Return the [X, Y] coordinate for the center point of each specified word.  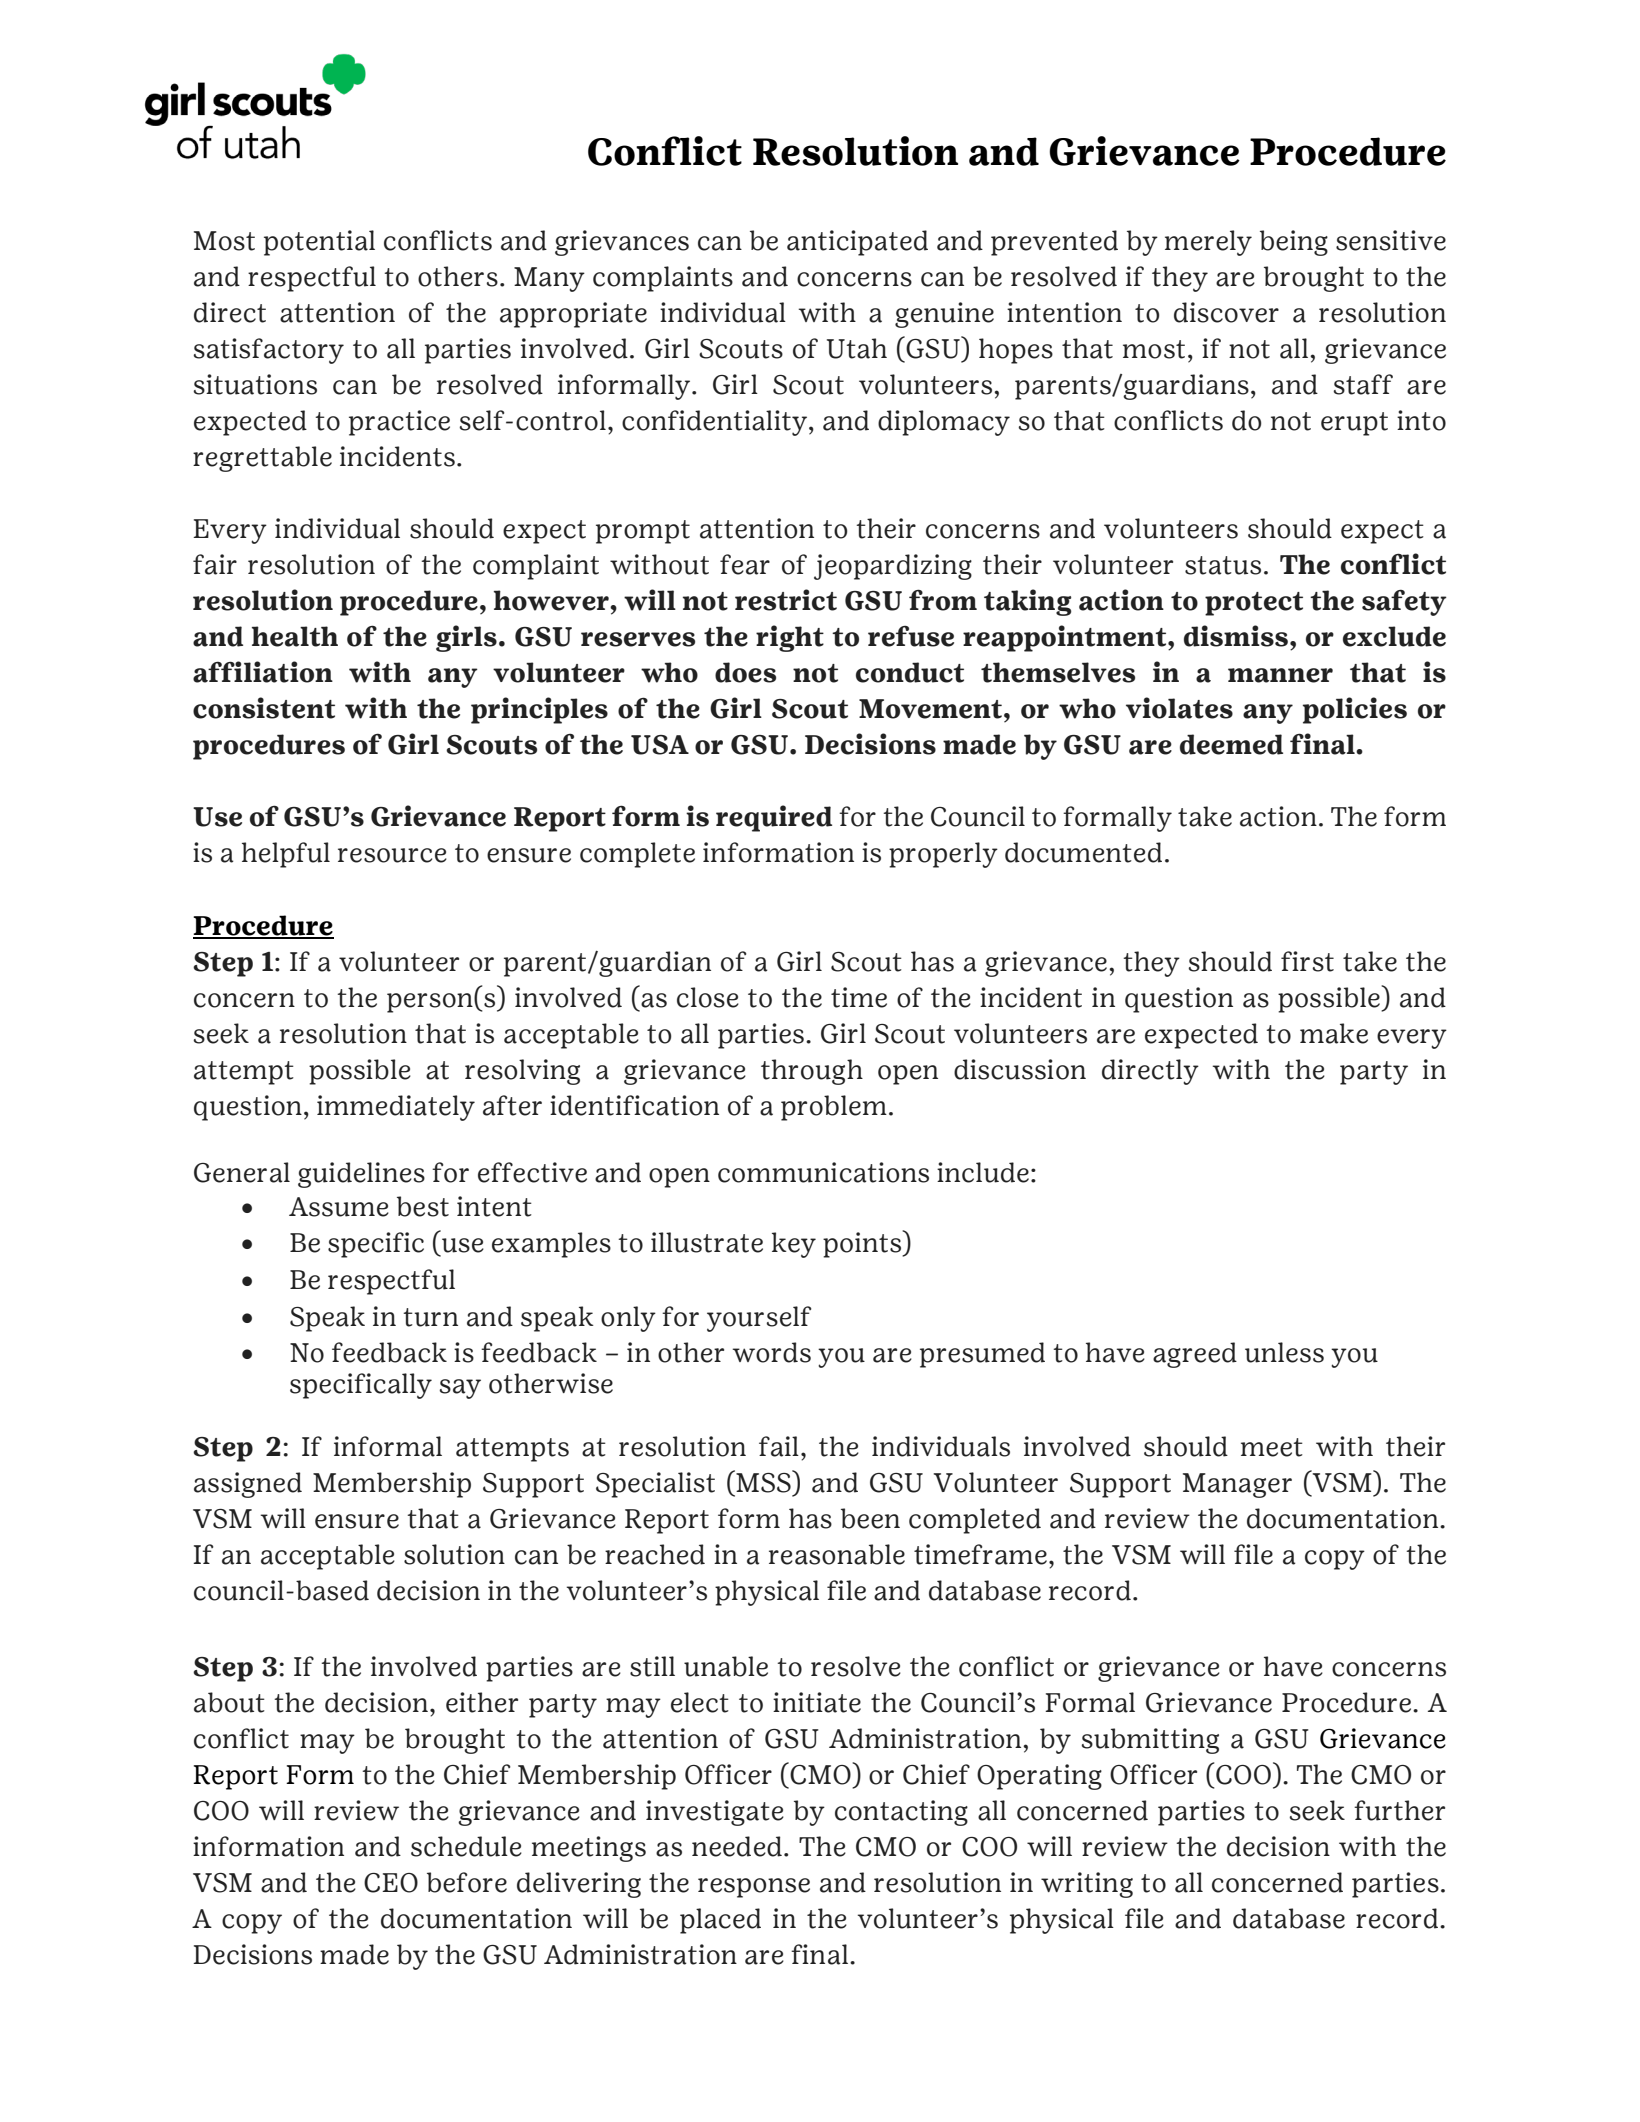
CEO [391, 1883]
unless [1284, 1352]
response [754, 1888]
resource [392, 855]
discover [1226, 312]
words [772, 1352]
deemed [1231, 744]
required [774, 818]
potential [319, 243]
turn [430, 1317]
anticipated [857, 243]
